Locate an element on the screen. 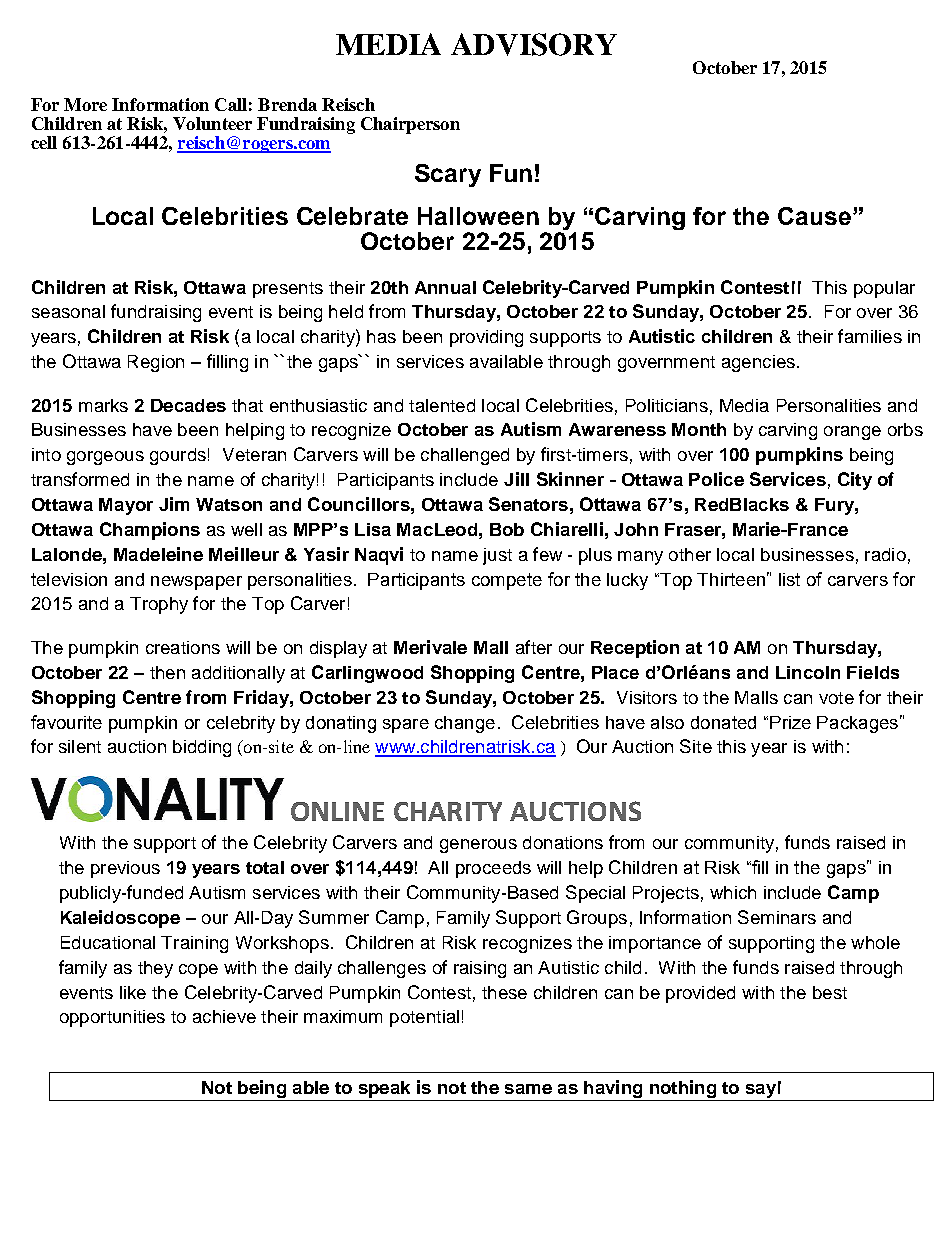 The width and height of the screenshot is (952, 1233). ADVISORY is located at coordinates (534, 44).
